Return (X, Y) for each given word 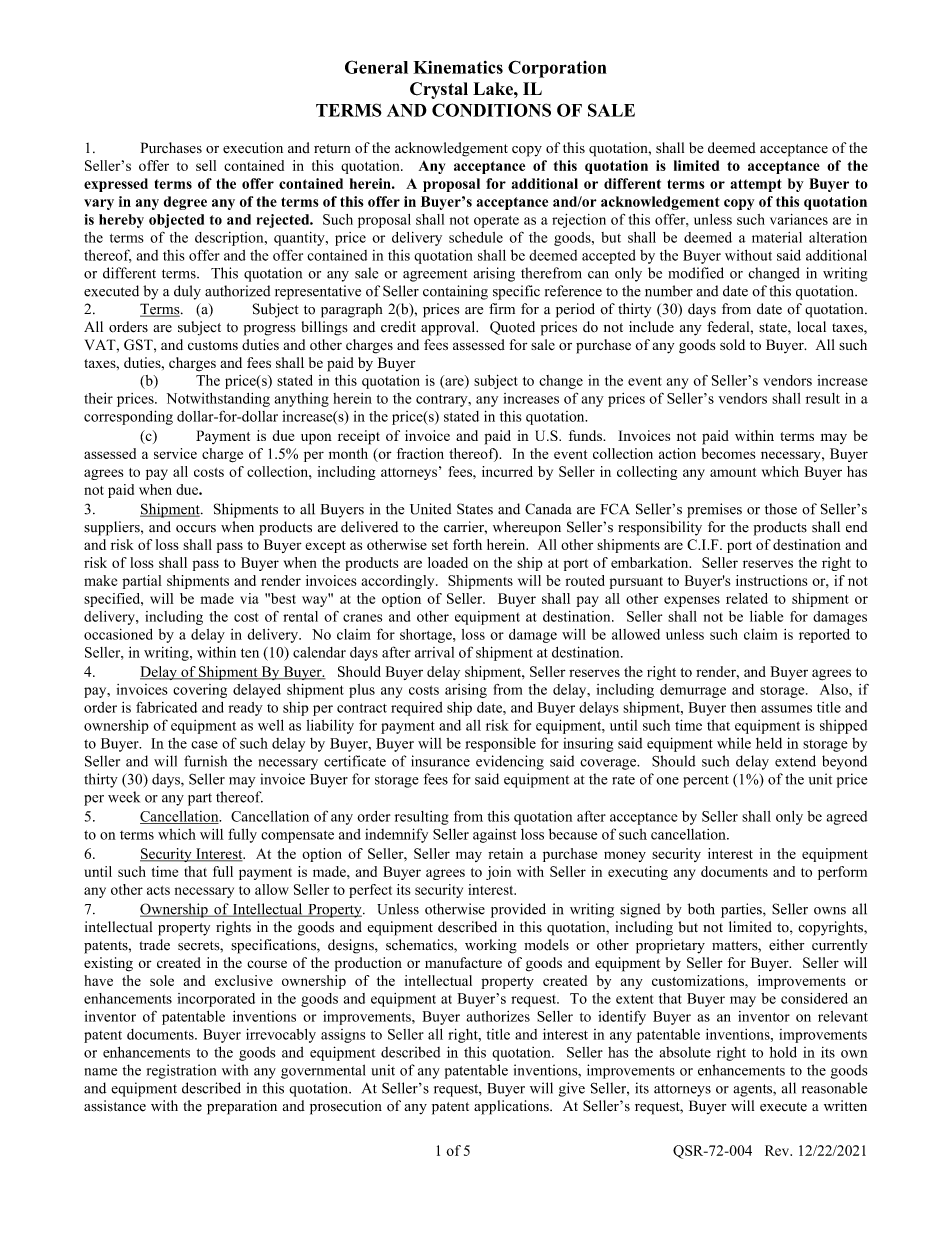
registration (181, 1071)
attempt (756, 185)
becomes (728, 453)
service (175, 453)
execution (253, 148)
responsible (500, 745)
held (769, 743)
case (204, 745)
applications (512, 1107)
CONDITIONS (491, 110)
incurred (507, 471)
